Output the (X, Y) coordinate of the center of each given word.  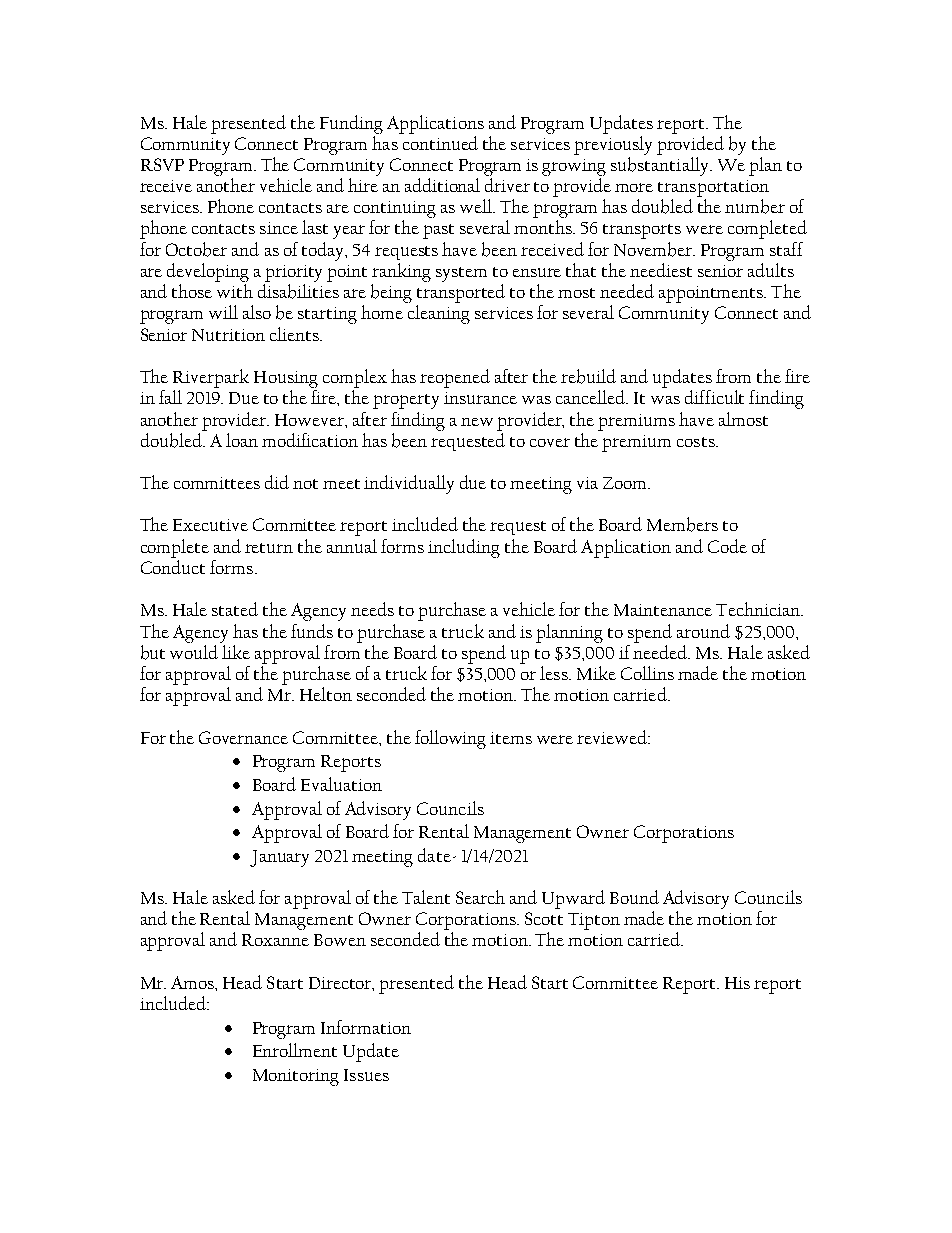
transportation (713, 188)
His (737, 983)
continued (439, 141)
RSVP (162, 164)
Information (366, 1027)
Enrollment (295, 1050)
